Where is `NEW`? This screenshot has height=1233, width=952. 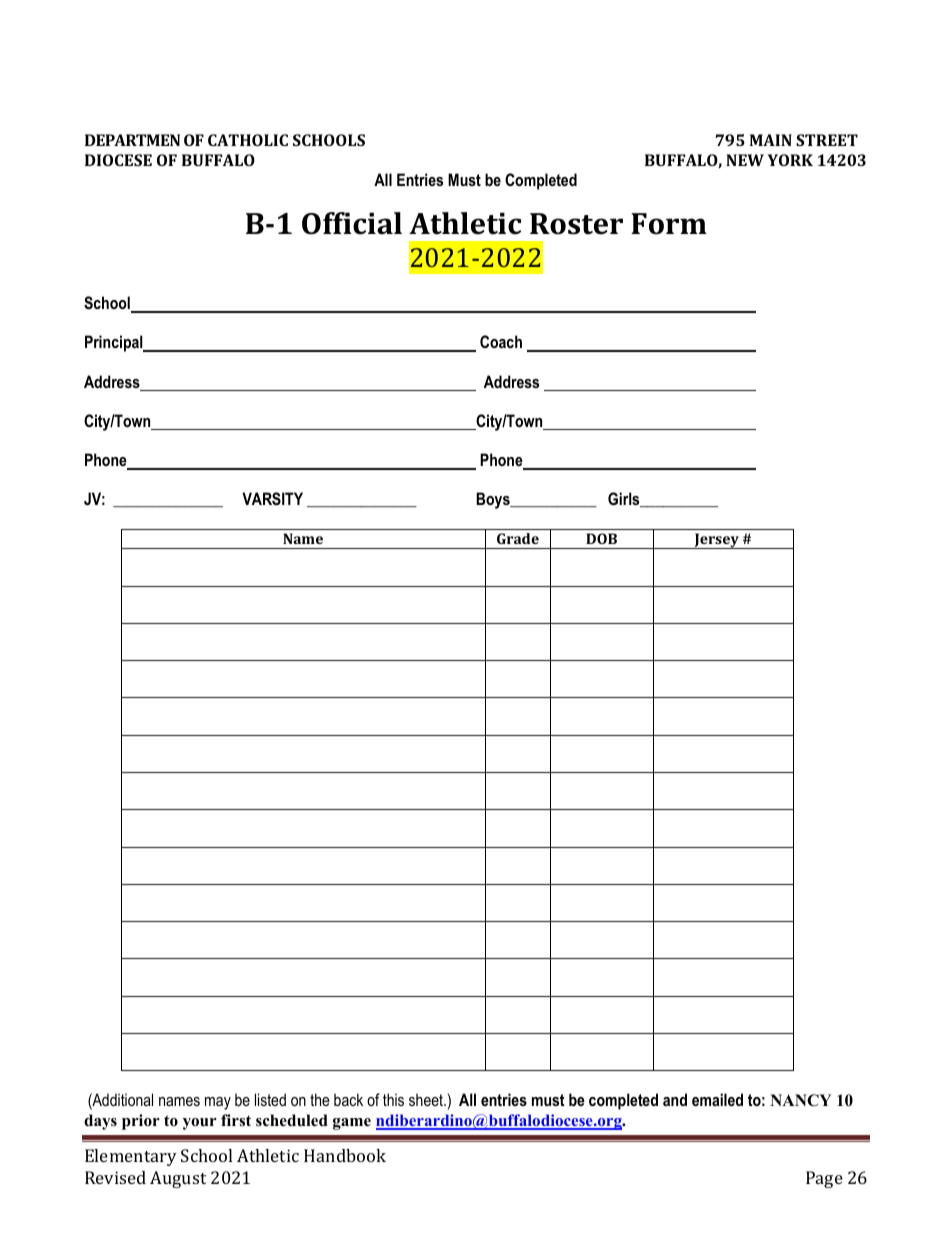 NEW is located at coordinates (745, 160).
